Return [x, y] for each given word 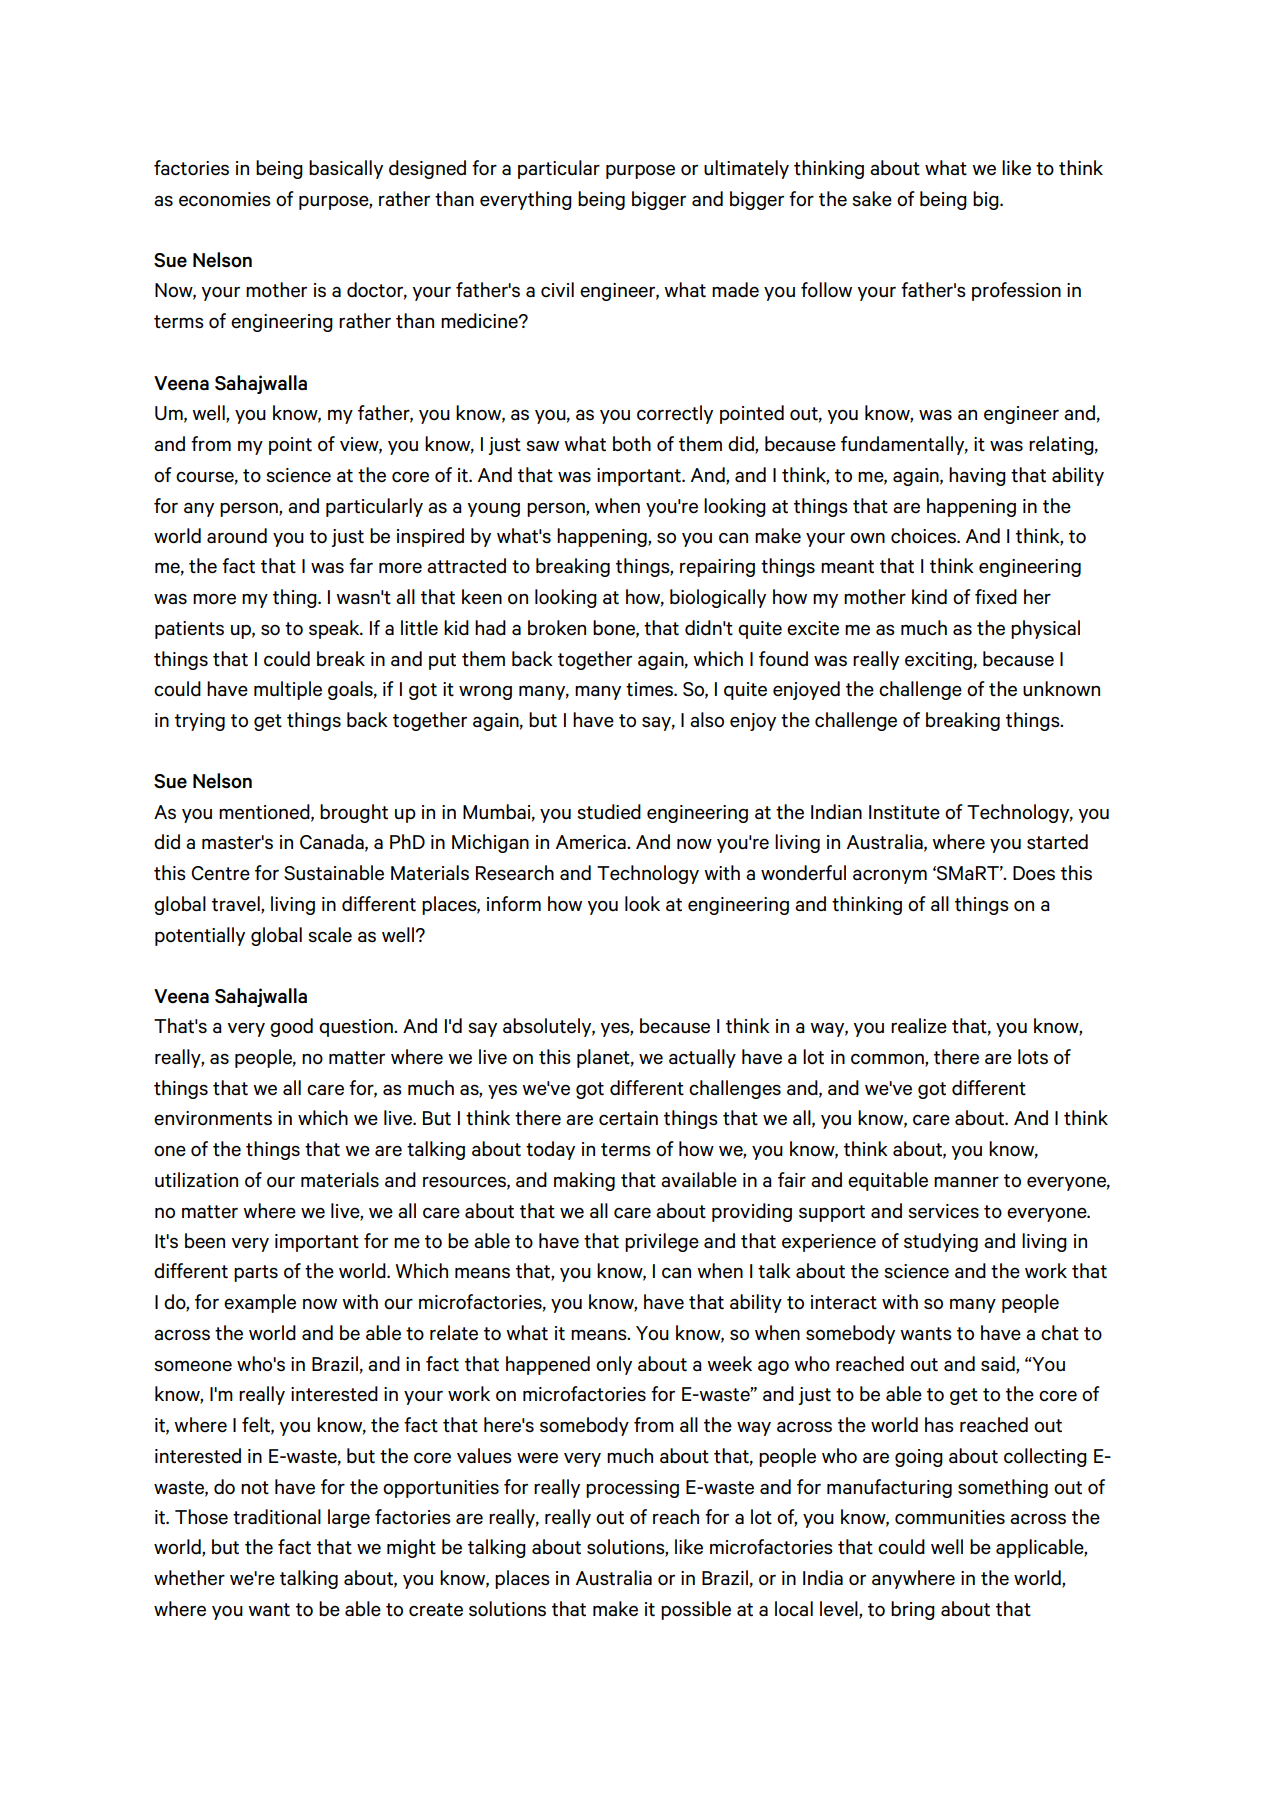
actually [702, 1058]
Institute [904, 812]
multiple [288, 690]
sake [872, 198]
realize [919, 1025]
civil [557, 289]
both [632, 443]
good [291, 1027]
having [977, 476]
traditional [277, 1517]
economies [225, 199]
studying [941, 1242]
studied [609, 812]
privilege [662, 1242]
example [260, 1303]
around [237, 536]
